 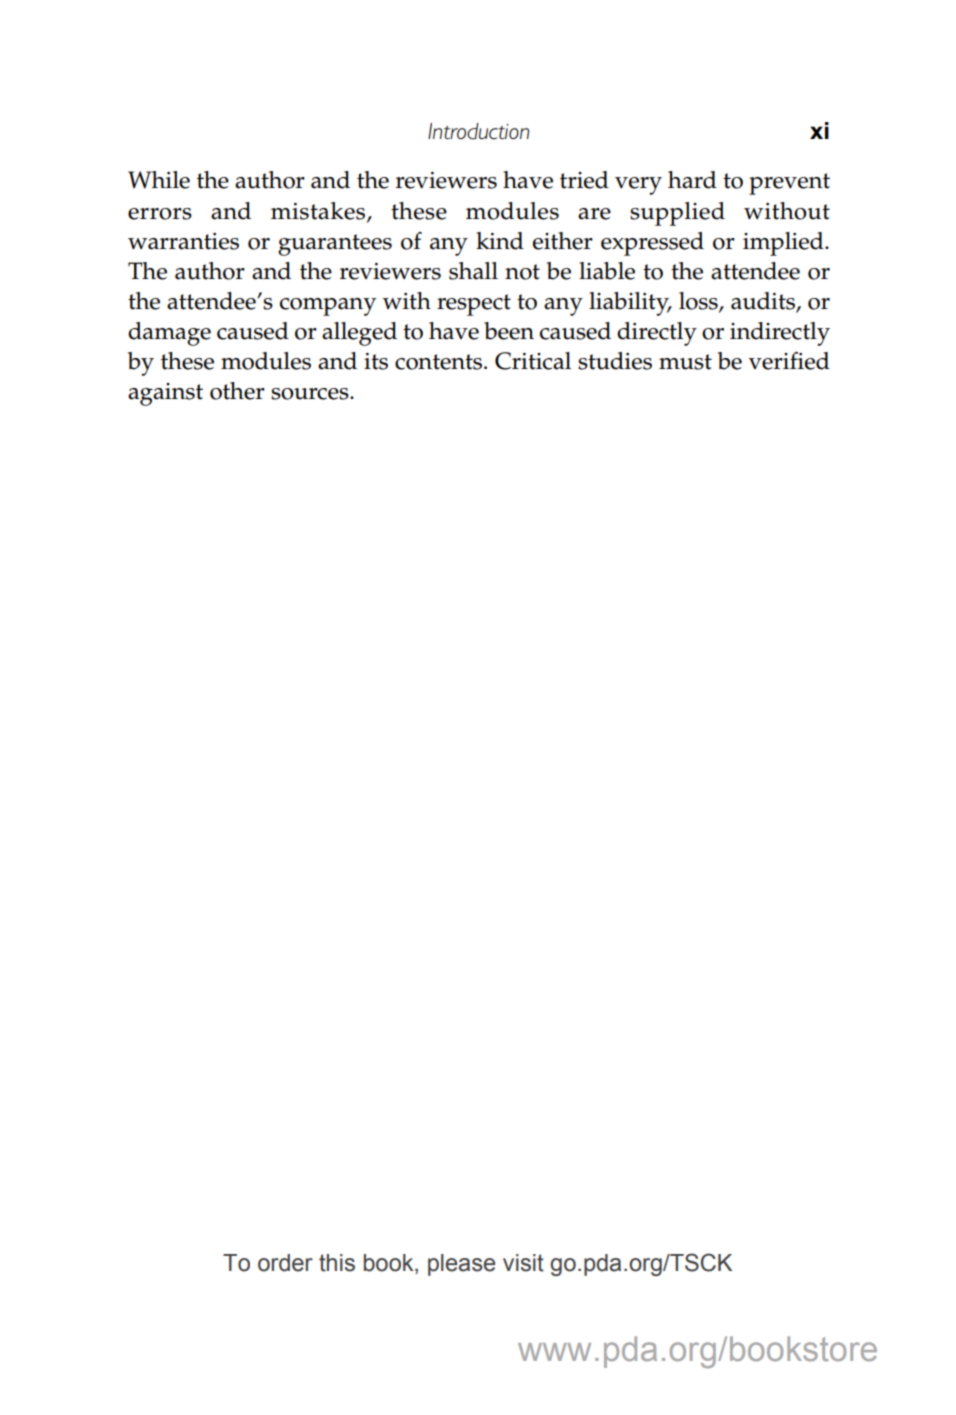 I want to click on verified, so click(x=789, y=361).
